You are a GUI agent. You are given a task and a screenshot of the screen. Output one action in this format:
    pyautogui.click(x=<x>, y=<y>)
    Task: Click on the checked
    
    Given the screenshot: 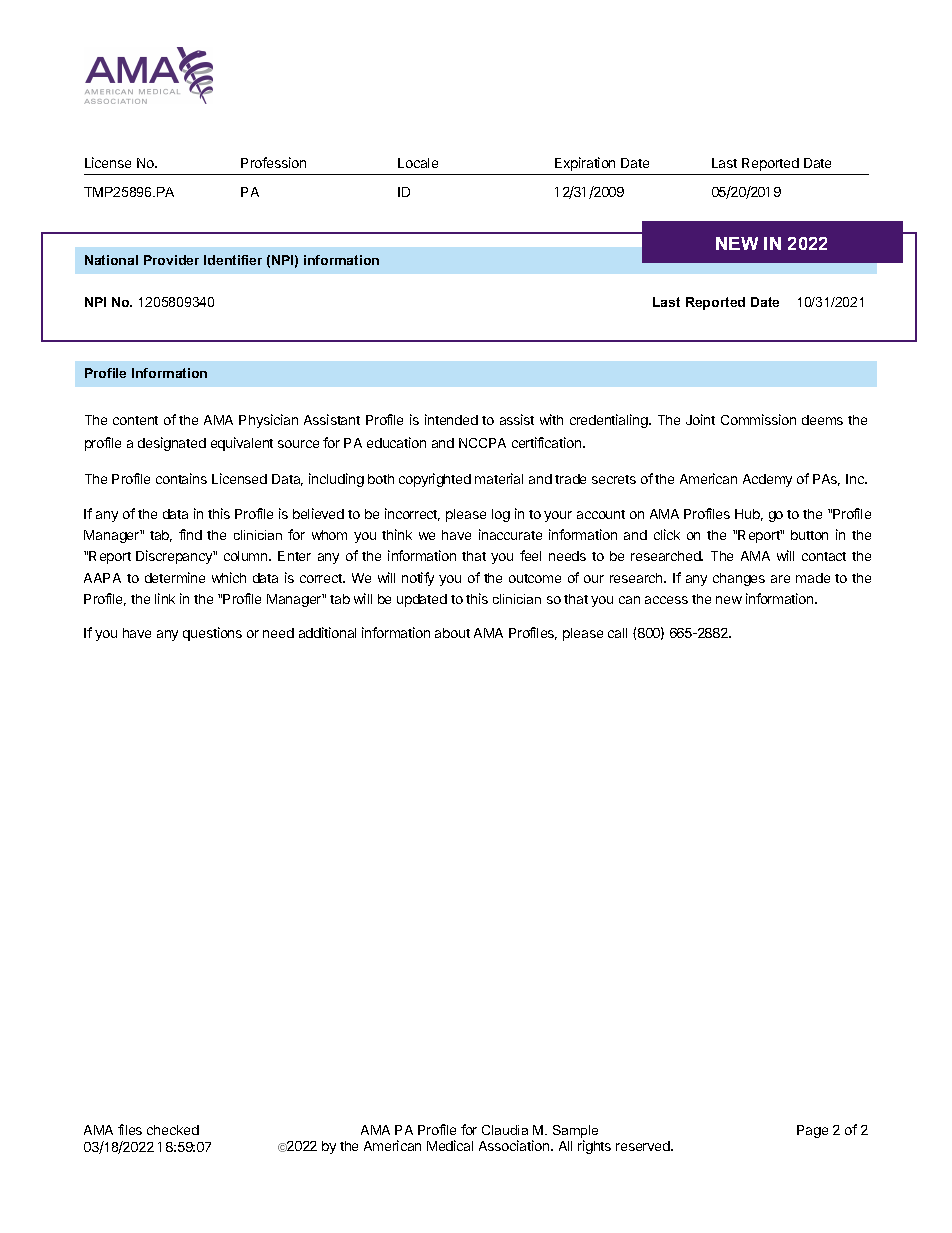 What is the action you would take?
    pyautogui.click(x=173, y=1130)
